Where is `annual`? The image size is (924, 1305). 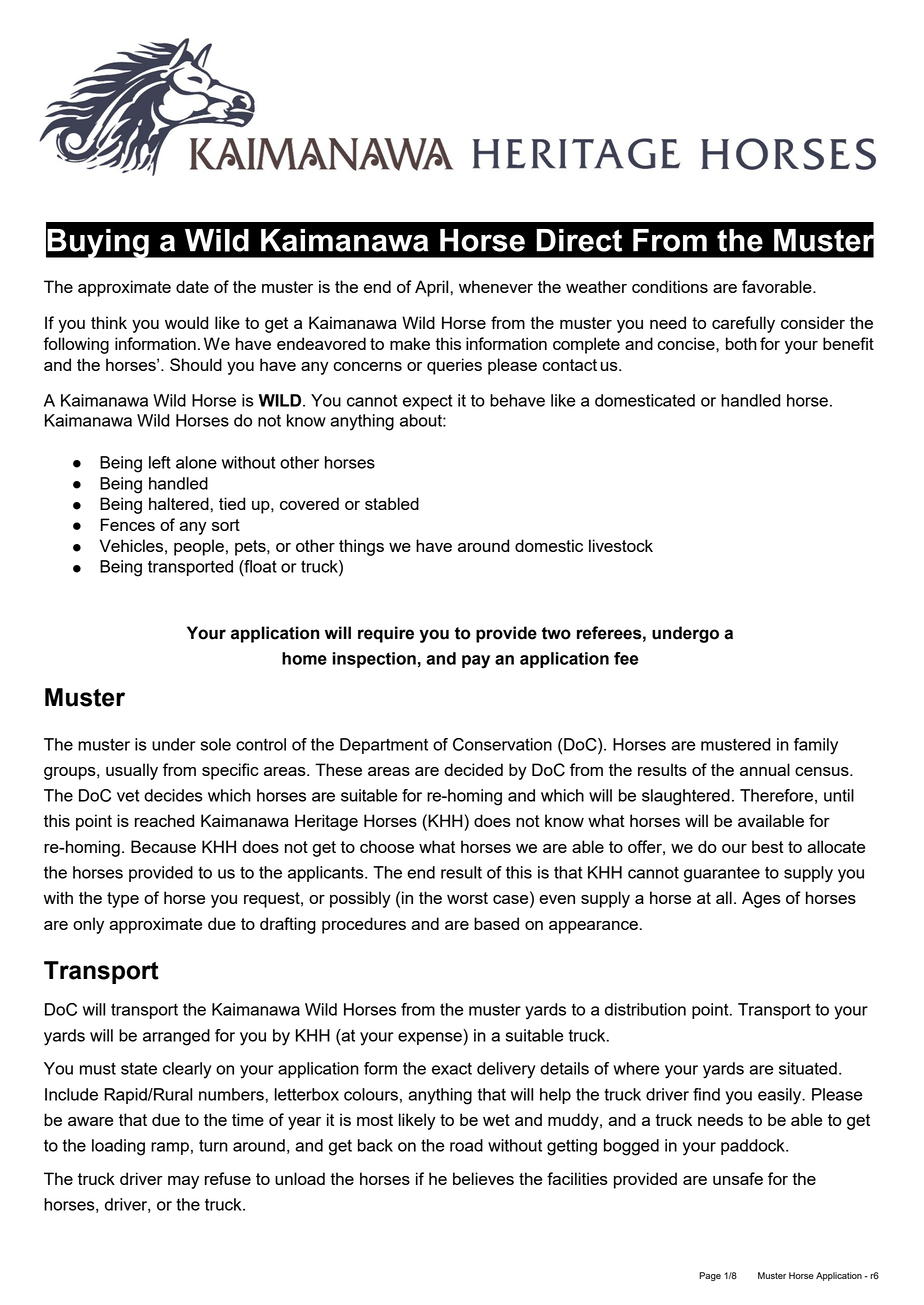 annual is located at coordinates (765, 769).
